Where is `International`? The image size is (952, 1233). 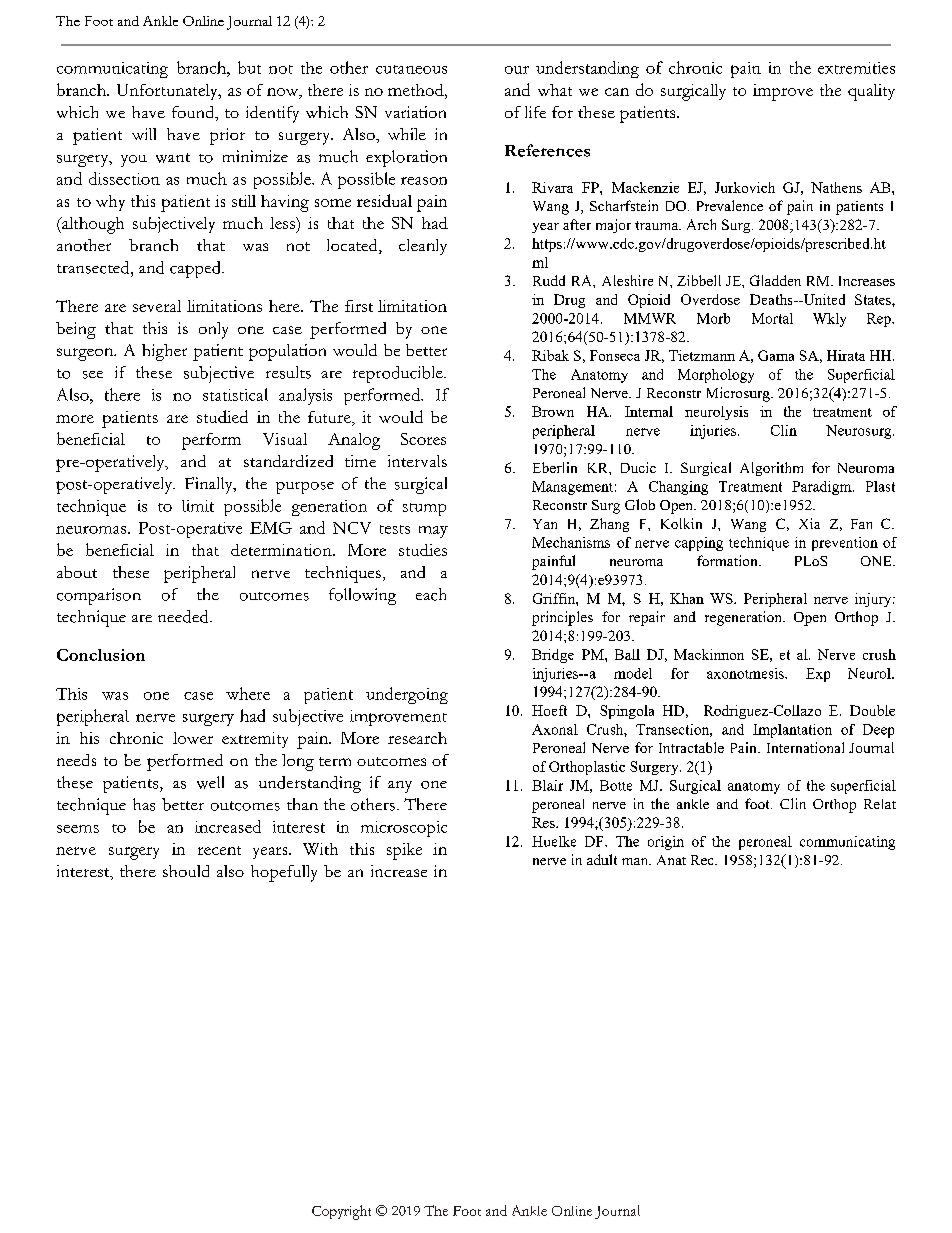
International is located at coordinates (805, 747).
